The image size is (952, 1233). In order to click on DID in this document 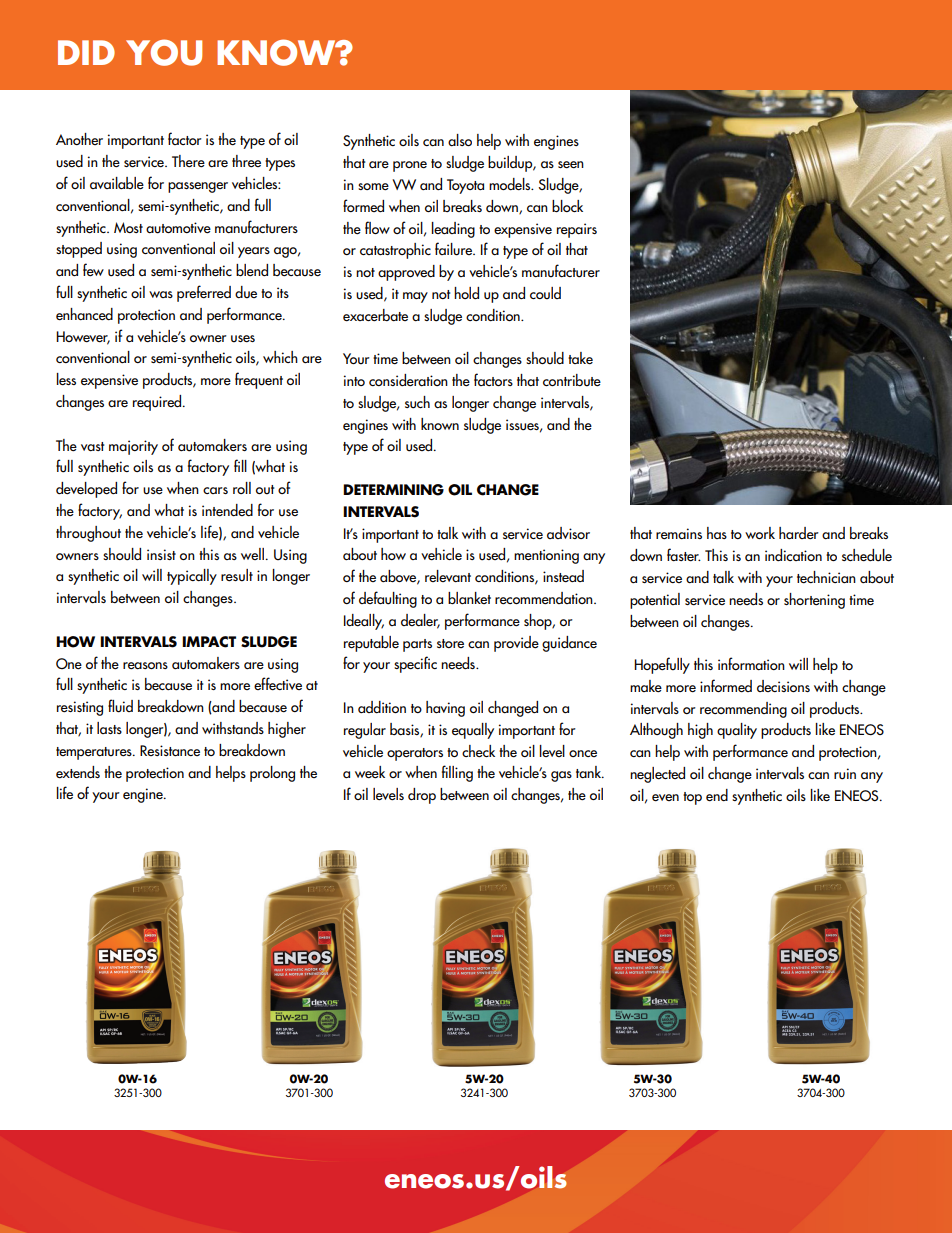, I will do `click(86, 52)`.
